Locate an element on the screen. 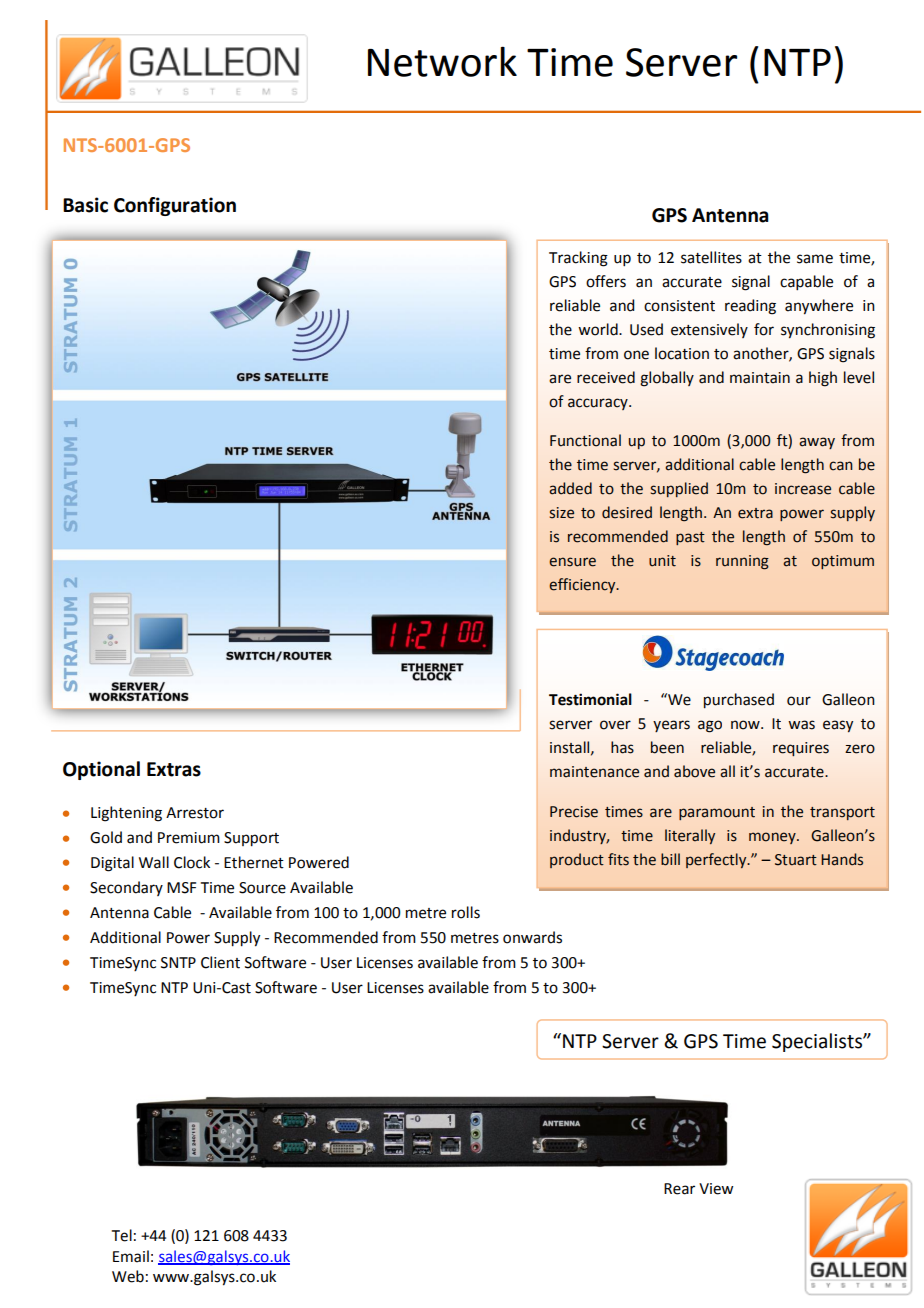 Image resolution: width=924 pixels, height=1308 pixels. Precise is located at coordinates (574, 812).
